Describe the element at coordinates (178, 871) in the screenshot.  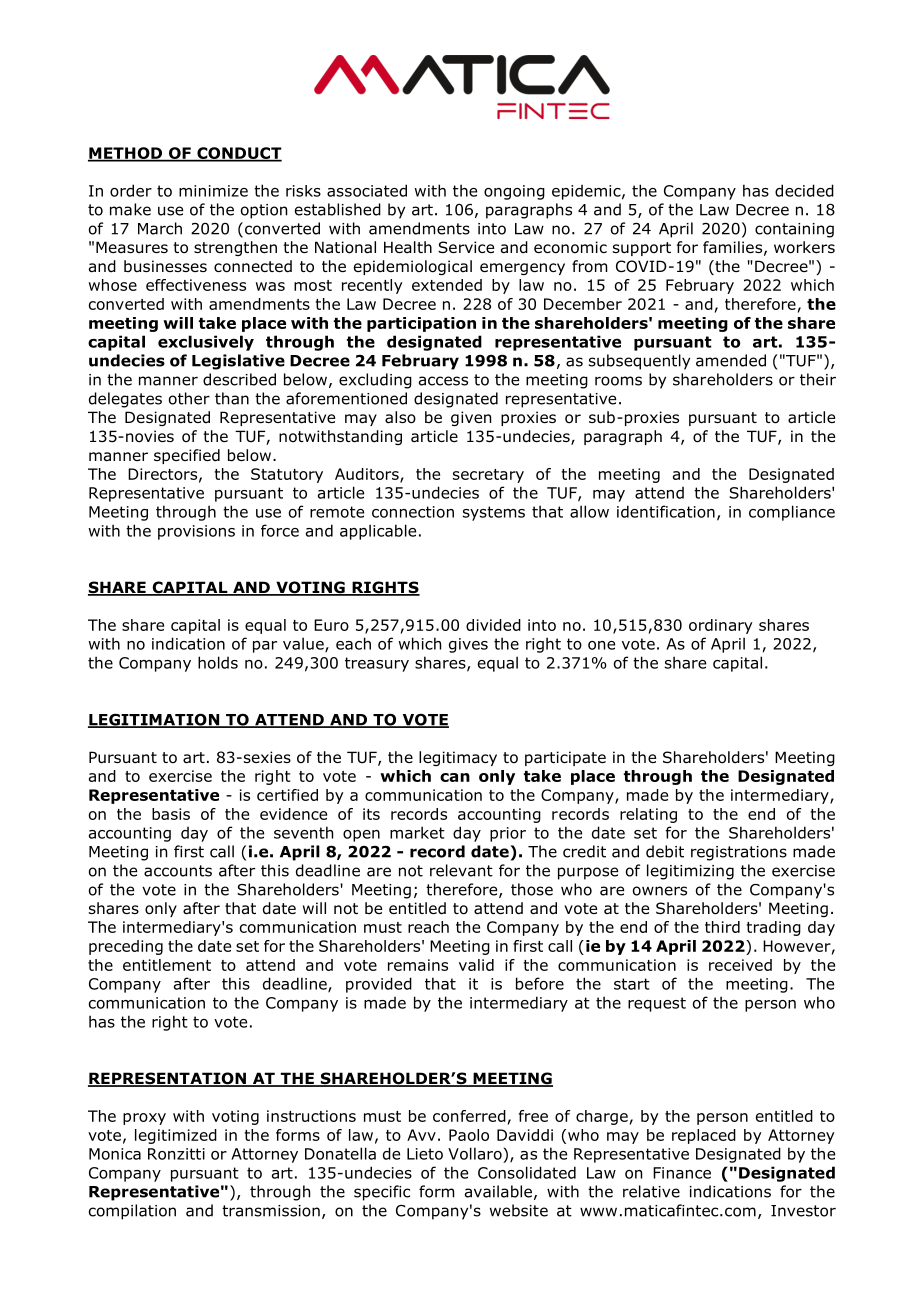
I see `accounts` at that location.
